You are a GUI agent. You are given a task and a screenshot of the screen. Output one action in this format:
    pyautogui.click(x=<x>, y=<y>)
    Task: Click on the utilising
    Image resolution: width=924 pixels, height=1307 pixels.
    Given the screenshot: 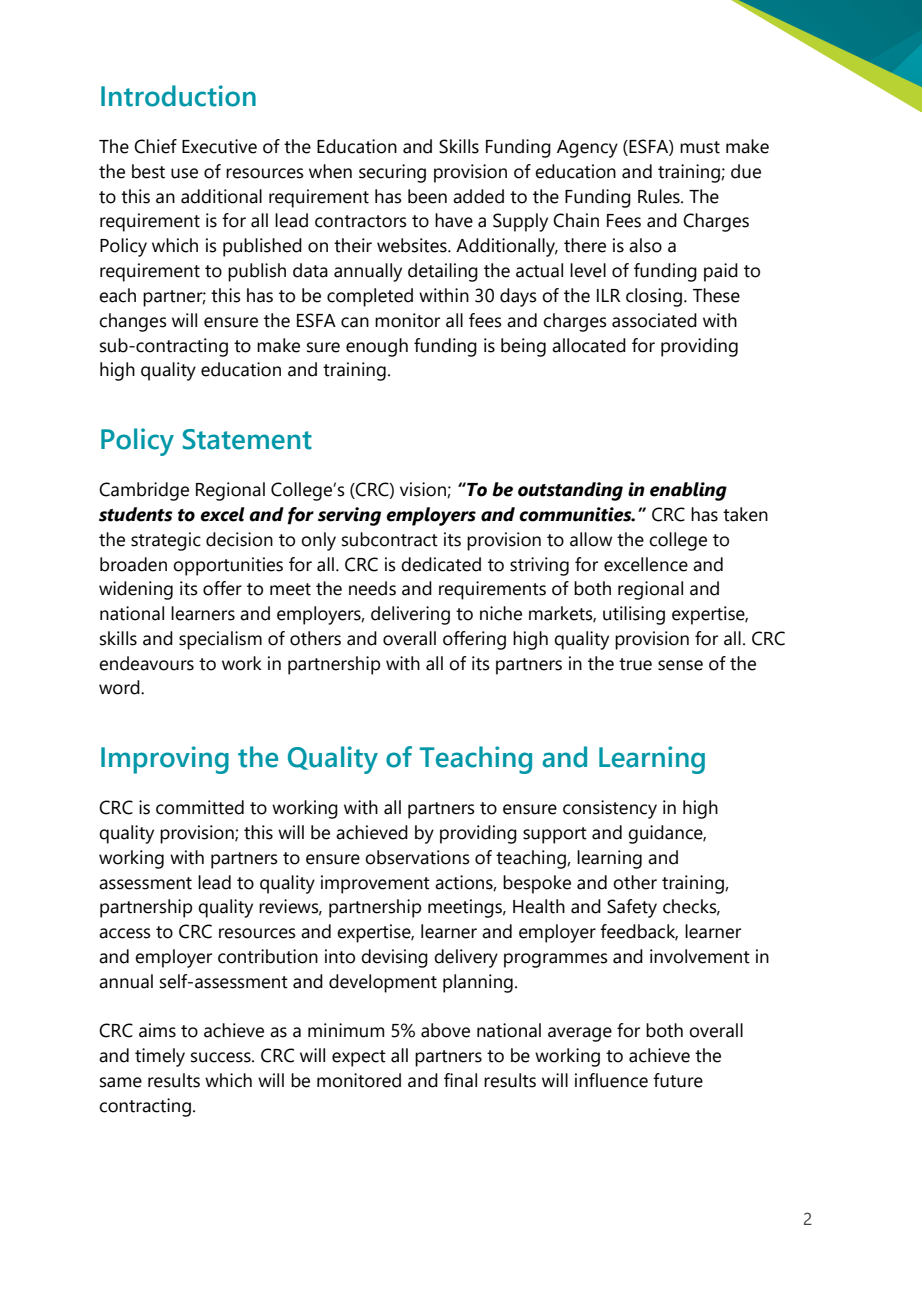 What is the action you would take?
    pyautogui.click(x=634, y=615)
